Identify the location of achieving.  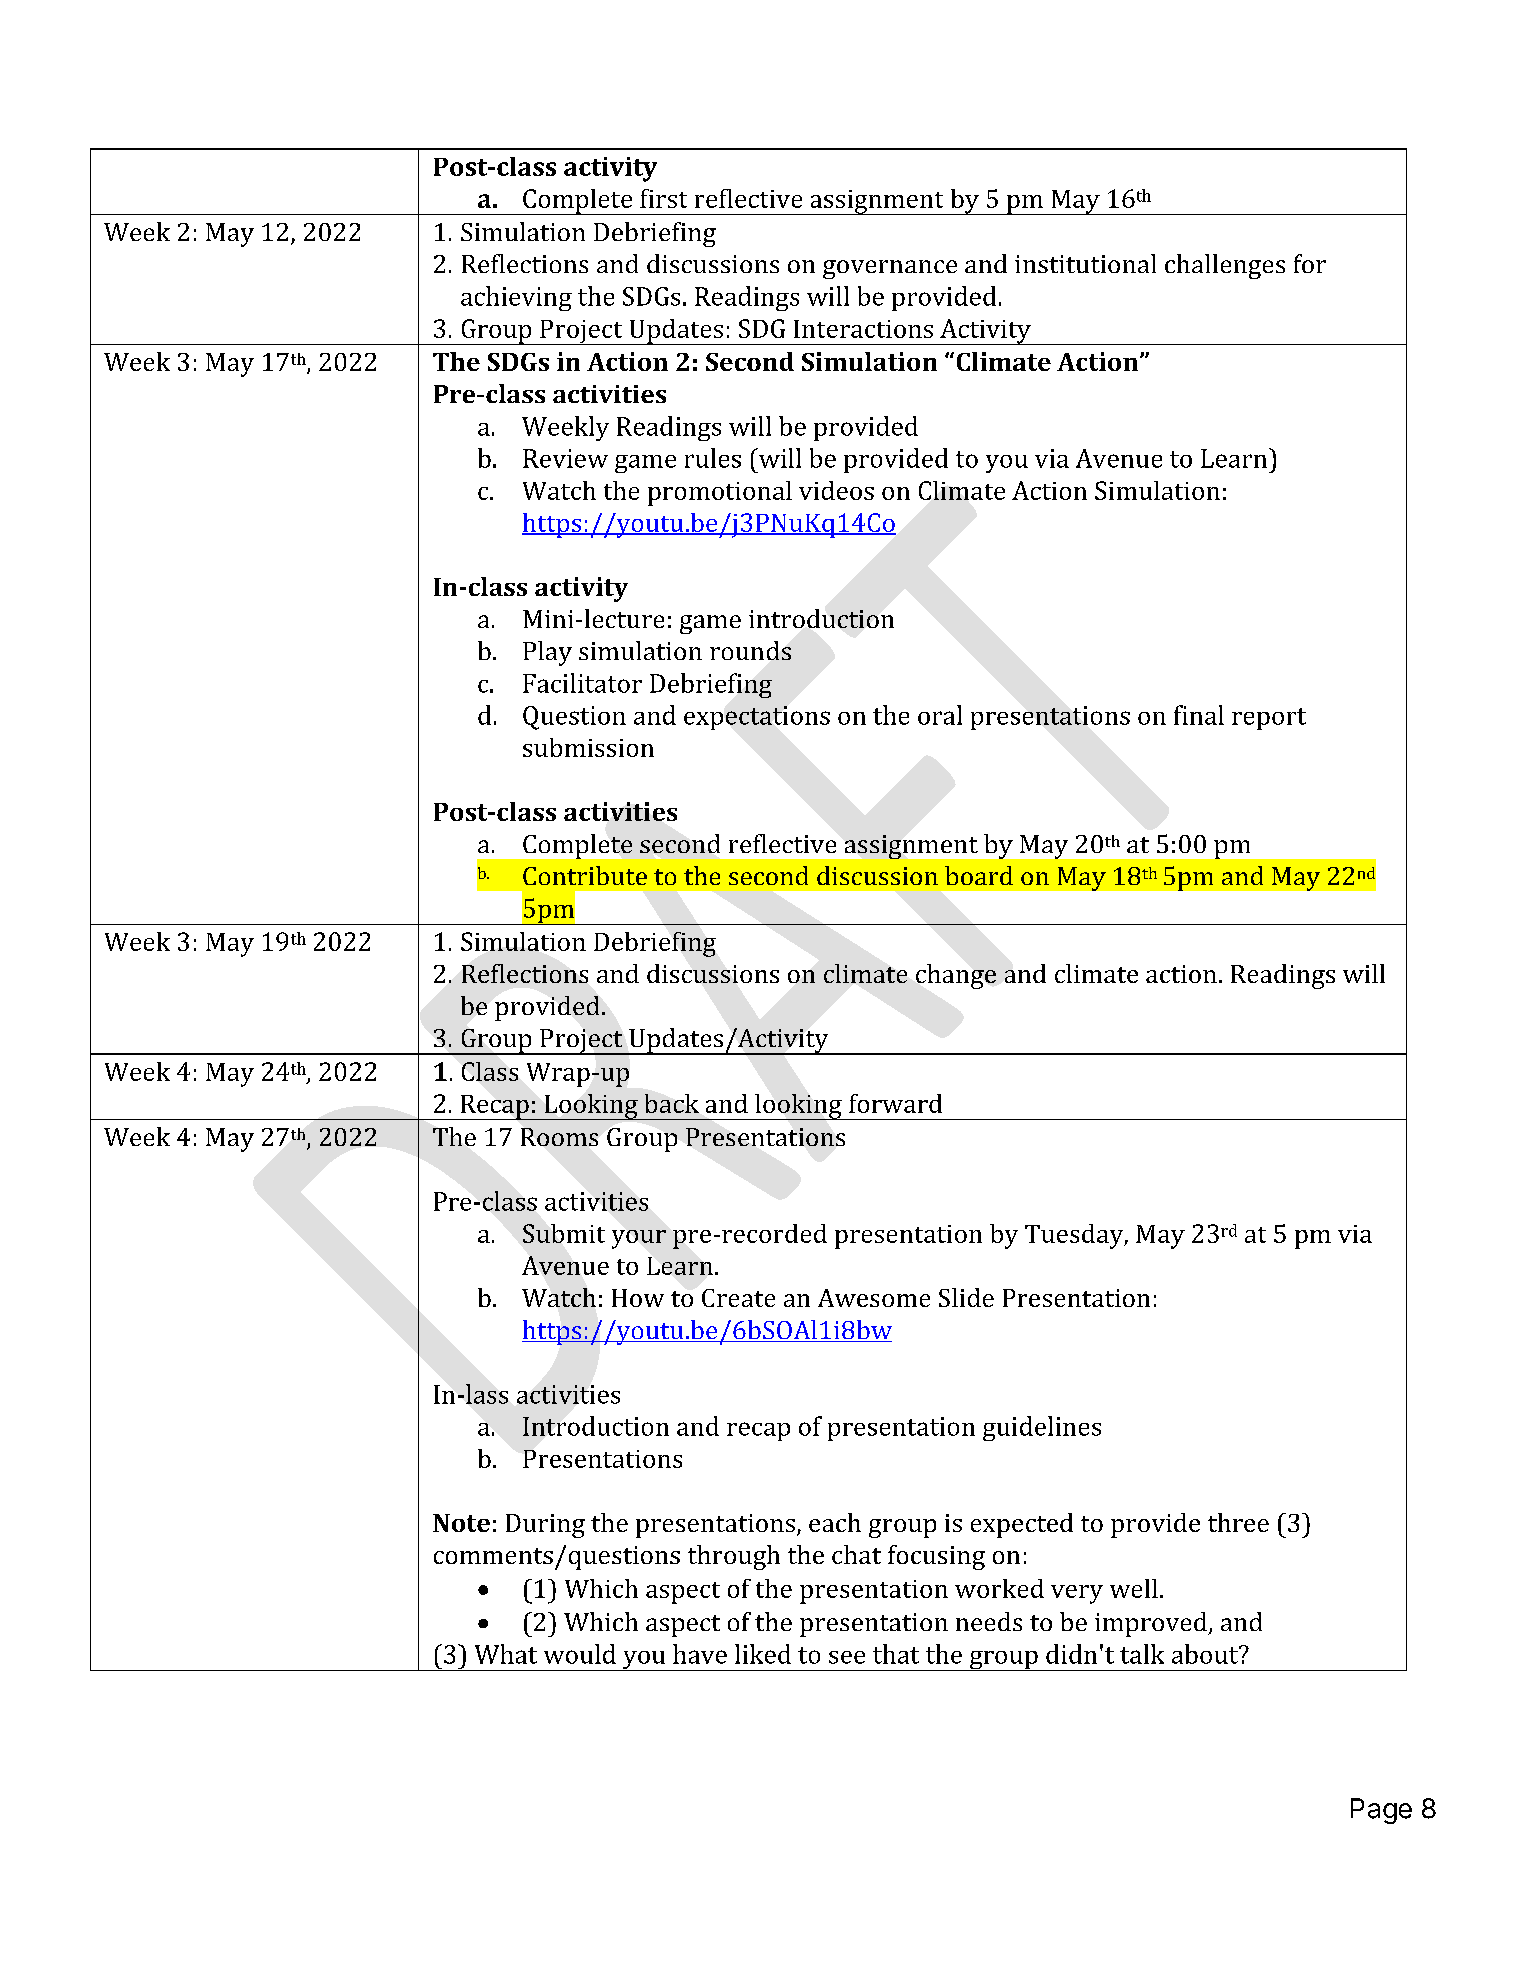
(516, 298).
